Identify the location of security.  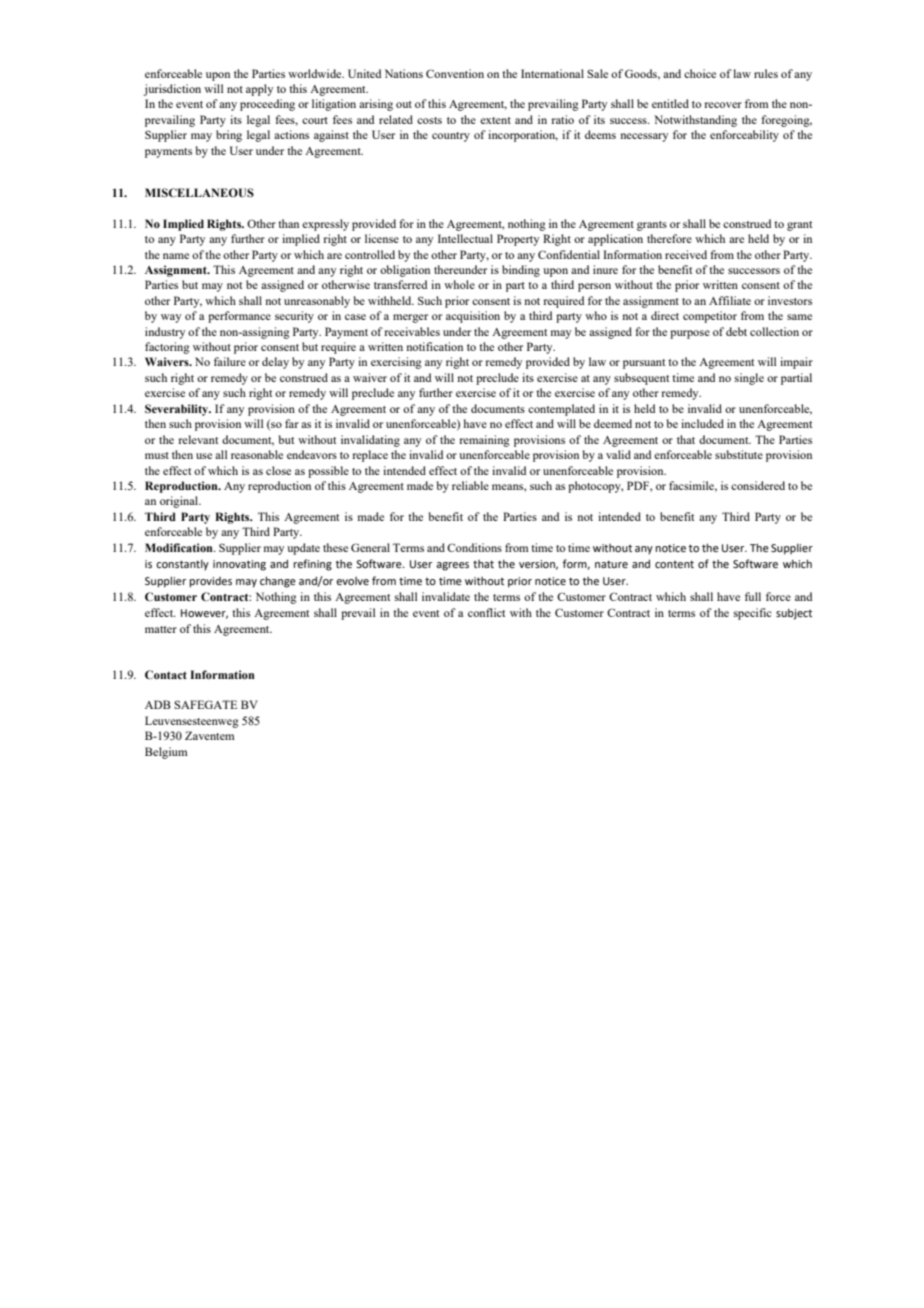
(294, 317).
